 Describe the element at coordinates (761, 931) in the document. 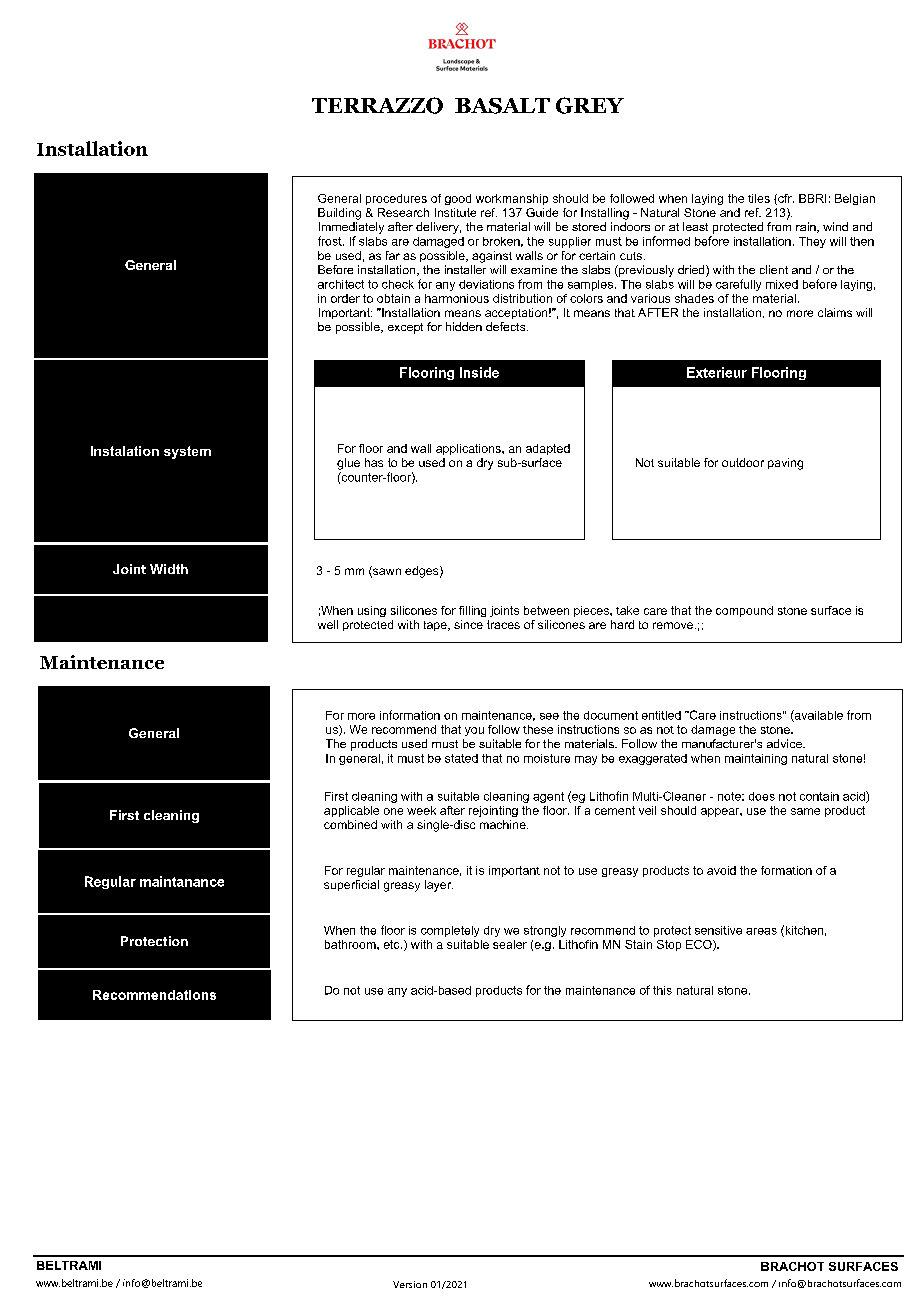

I see `areas` at that location.
